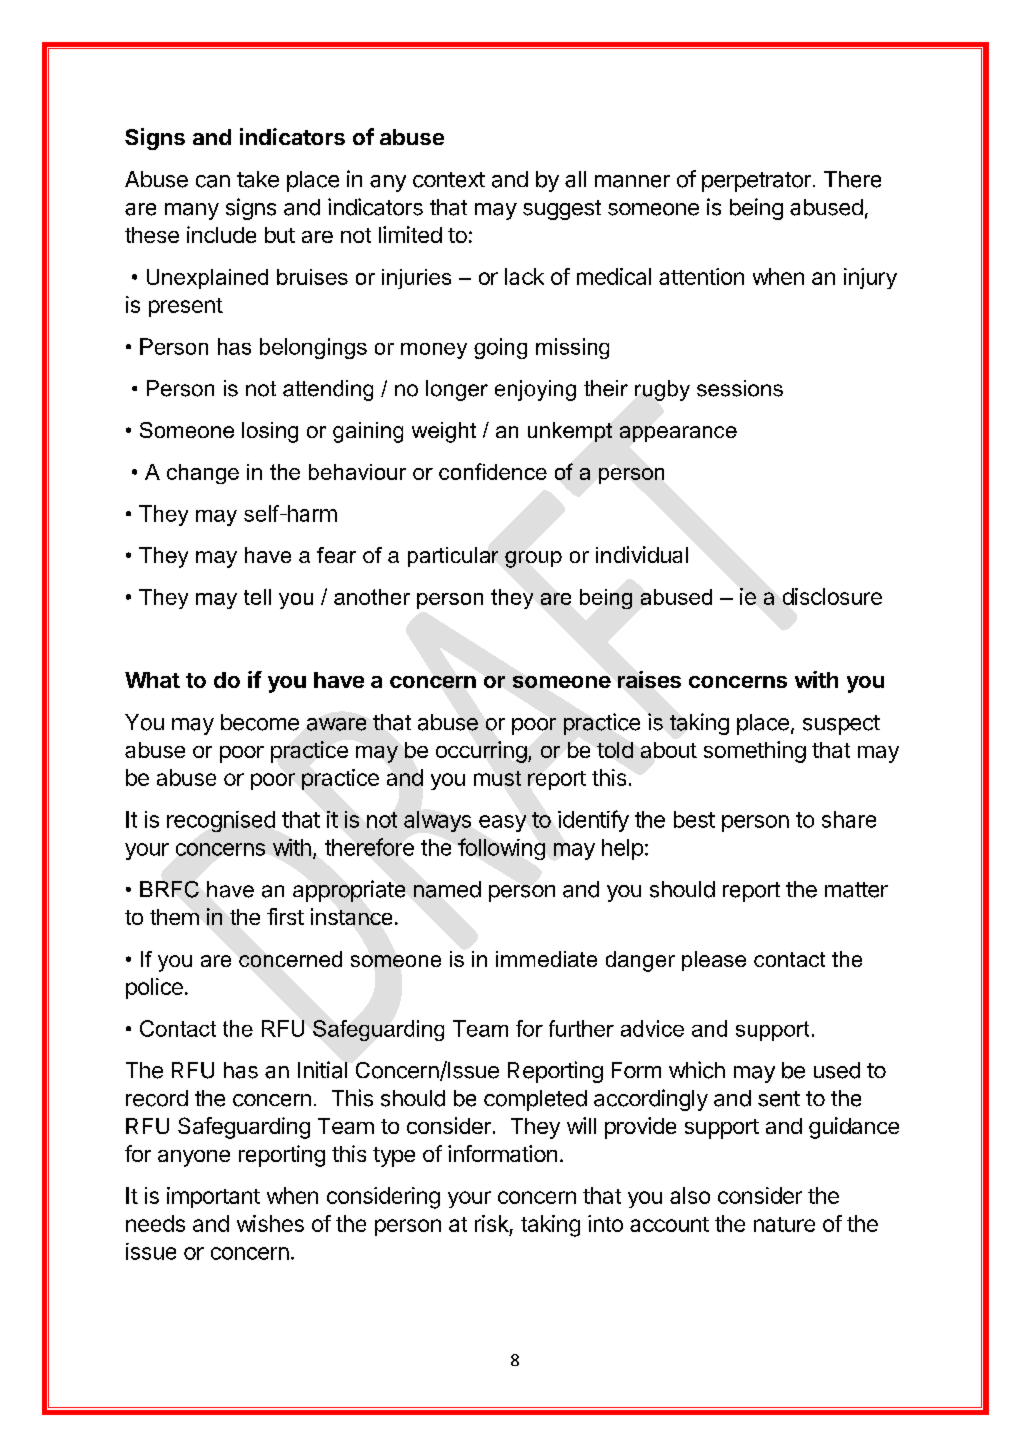 The width and height of the screenshot is (1030, 1456). I want to click on change, so click(203, 474).
